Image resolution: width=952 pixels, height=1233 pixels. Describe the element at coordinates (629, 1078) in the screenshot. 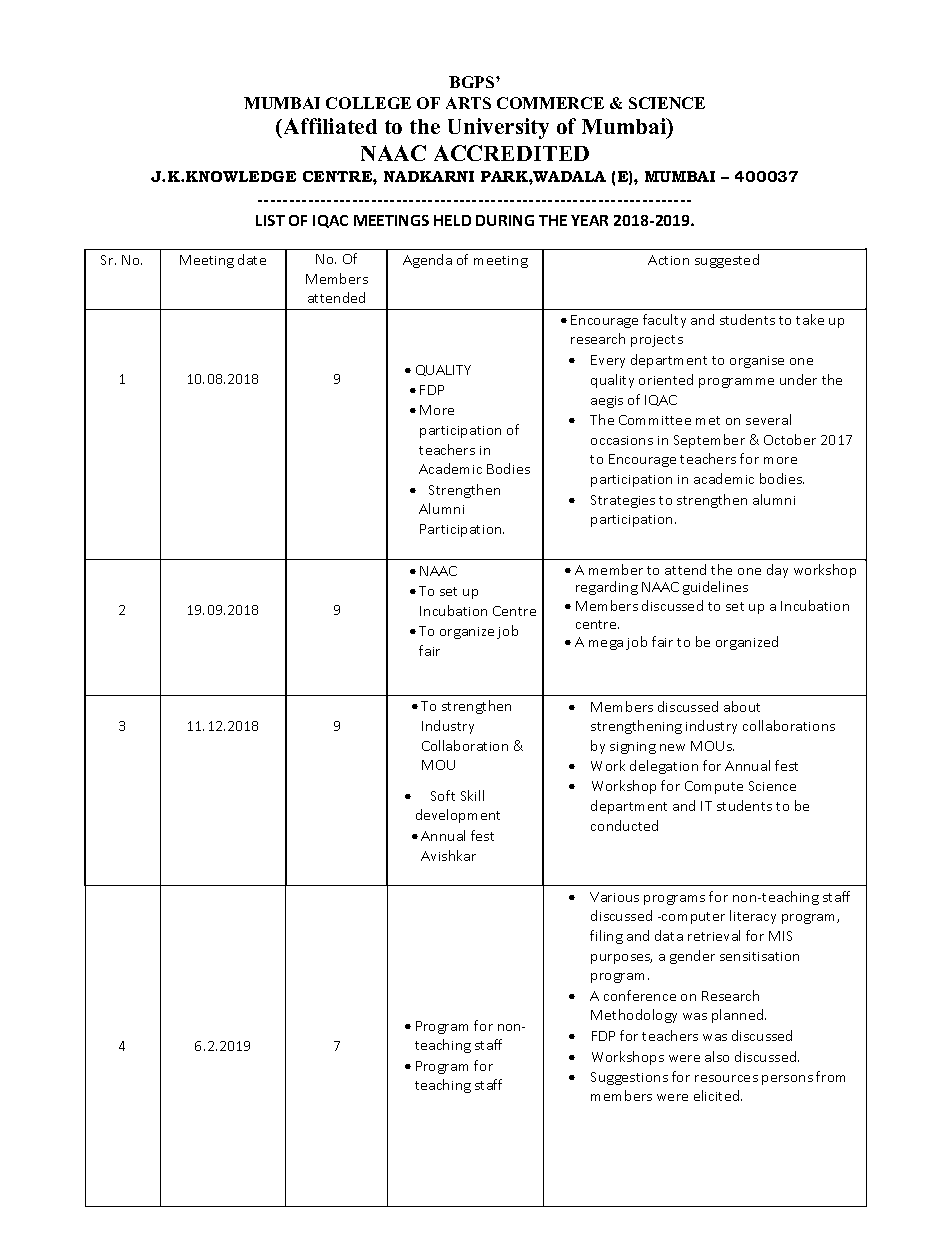

I see `Suggestions` at that location.
